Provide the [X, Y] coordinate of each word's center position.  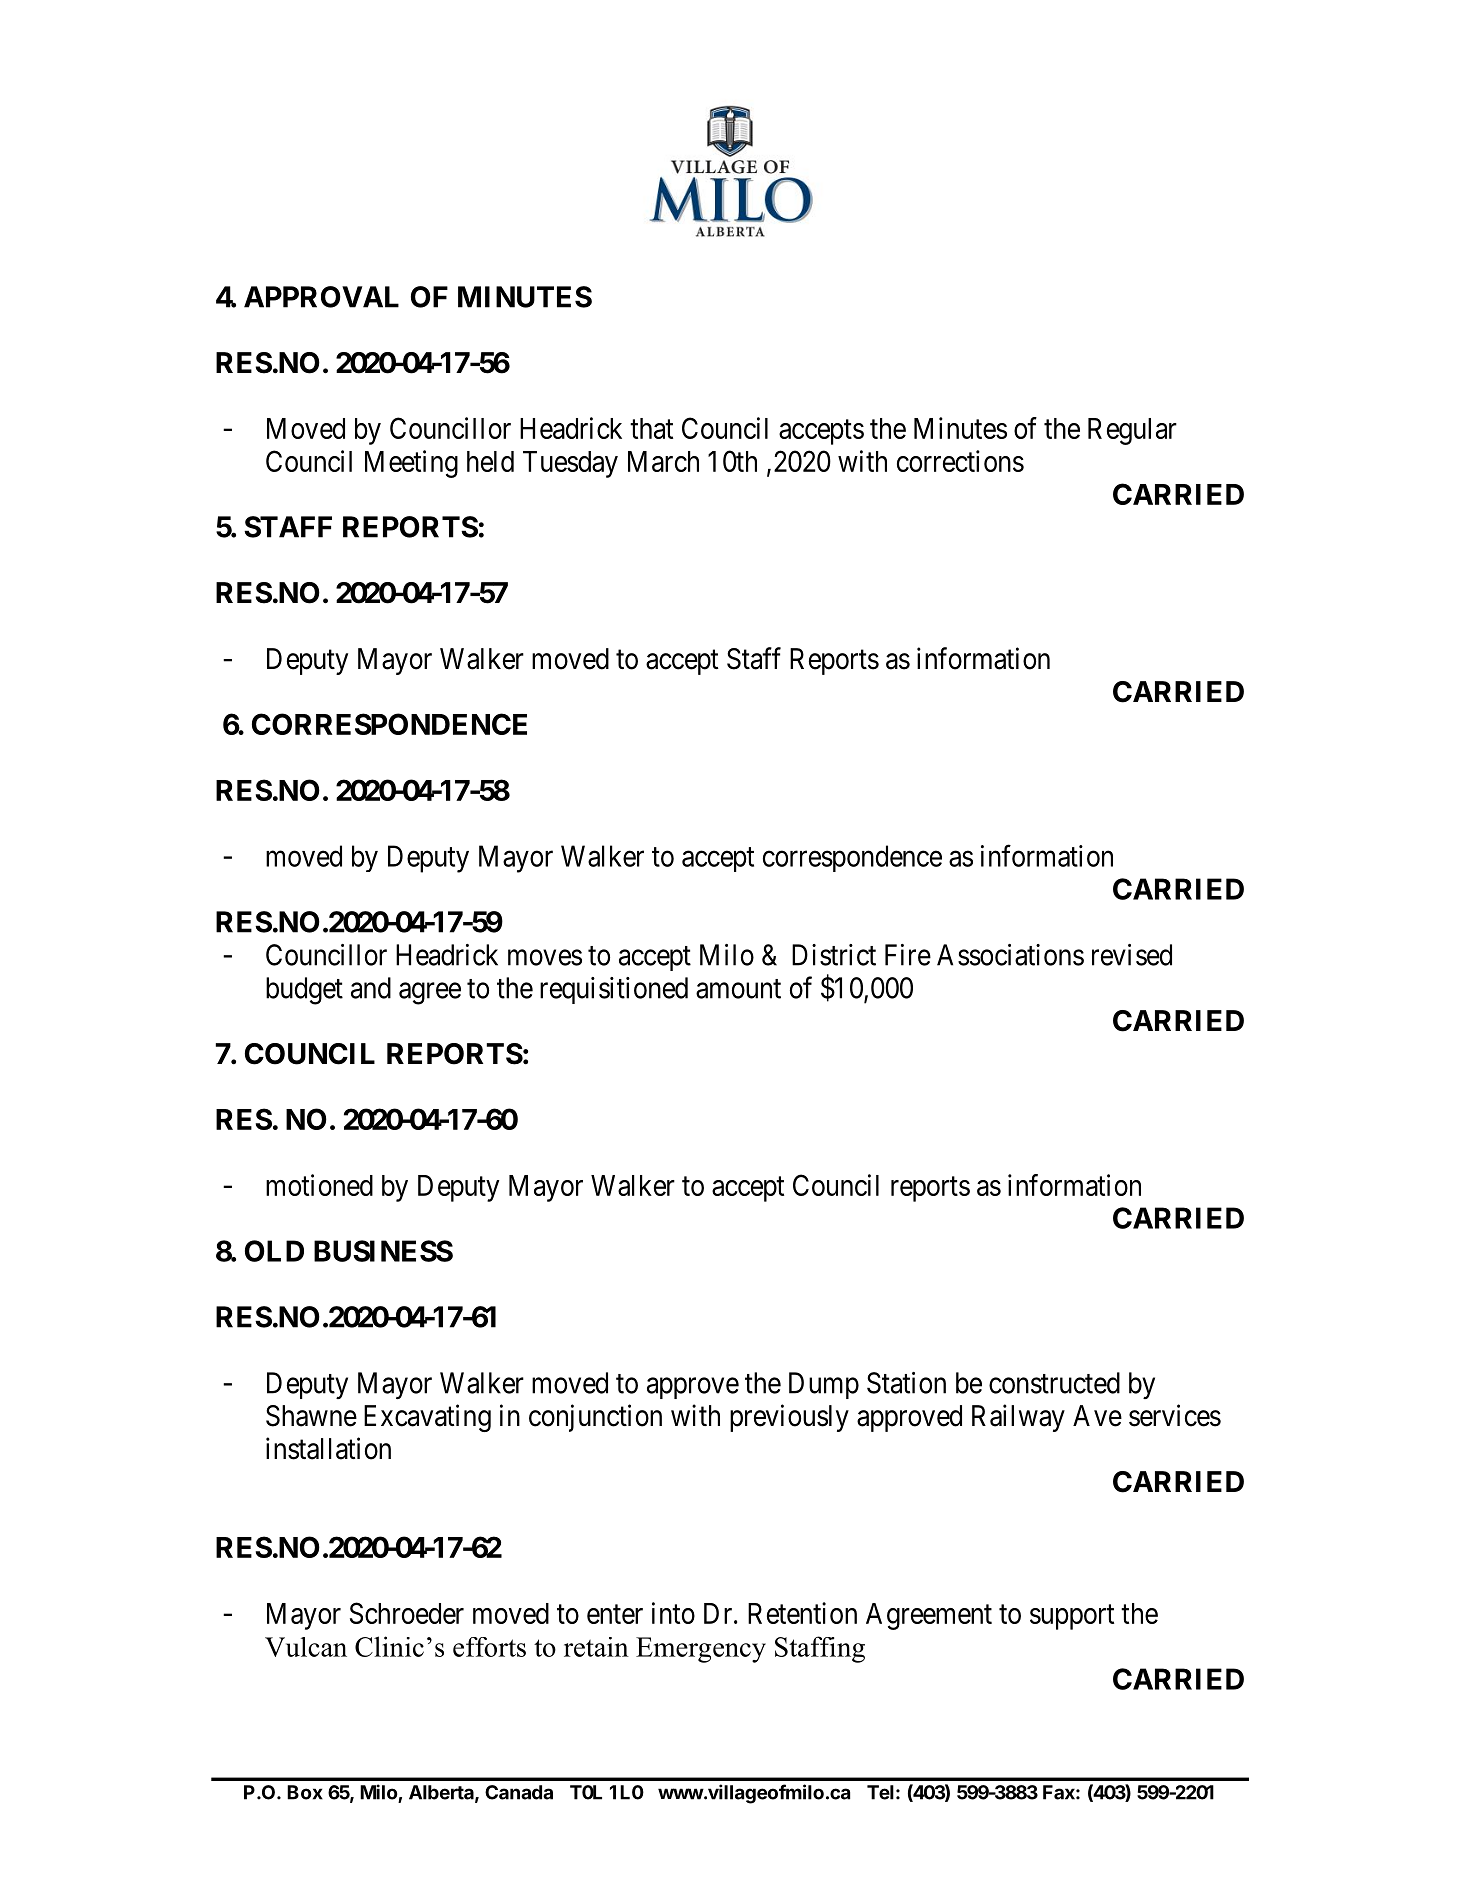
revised [1132, 955]
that [651, 428]
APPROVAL [321, 297]
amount [738, 989]
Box [305, 1792]
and [371, 988]
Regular [1132, 431]
